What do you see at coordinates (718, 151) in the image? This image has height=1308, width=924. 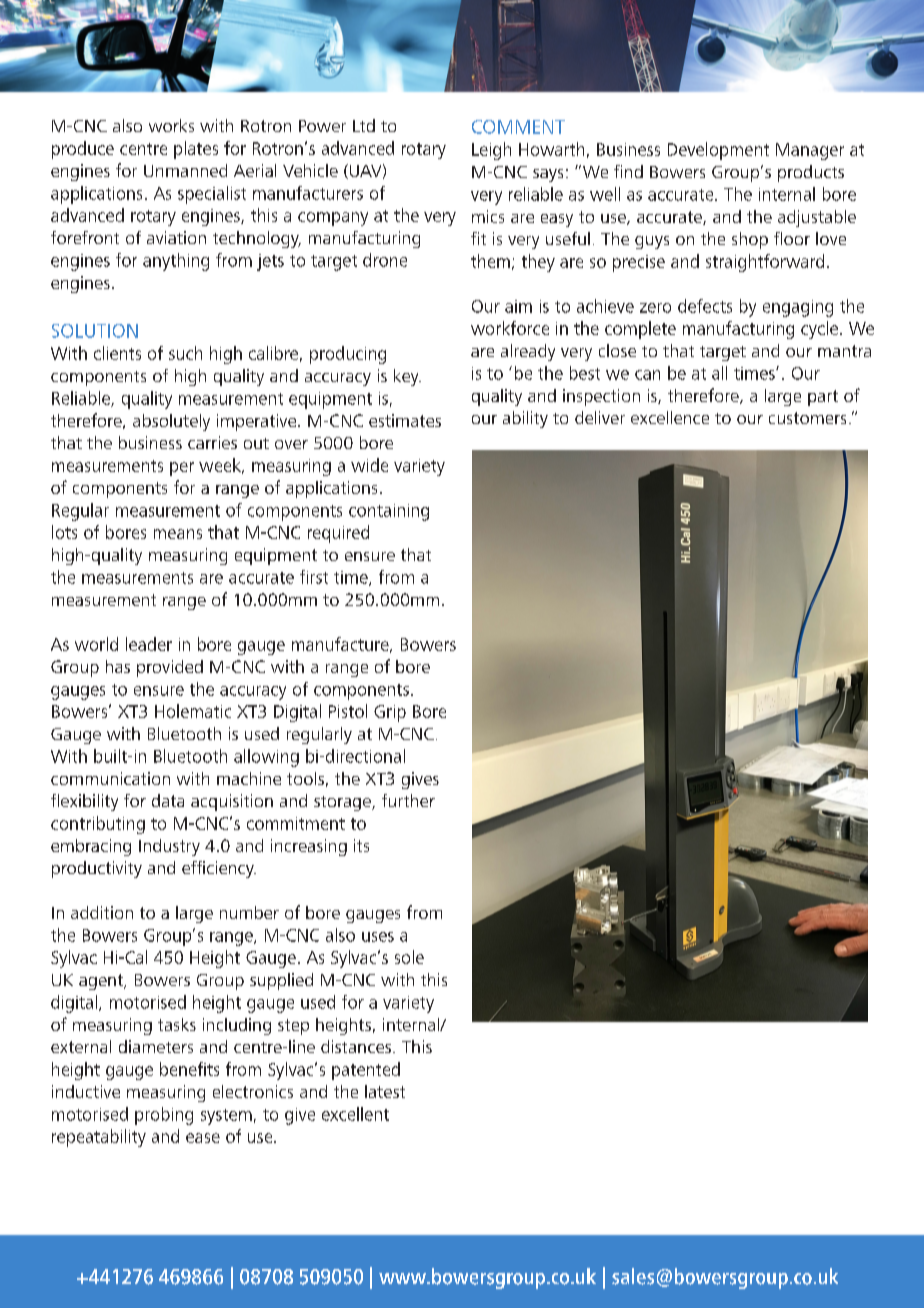 I see `Development` at bounding box center [718, 151].
